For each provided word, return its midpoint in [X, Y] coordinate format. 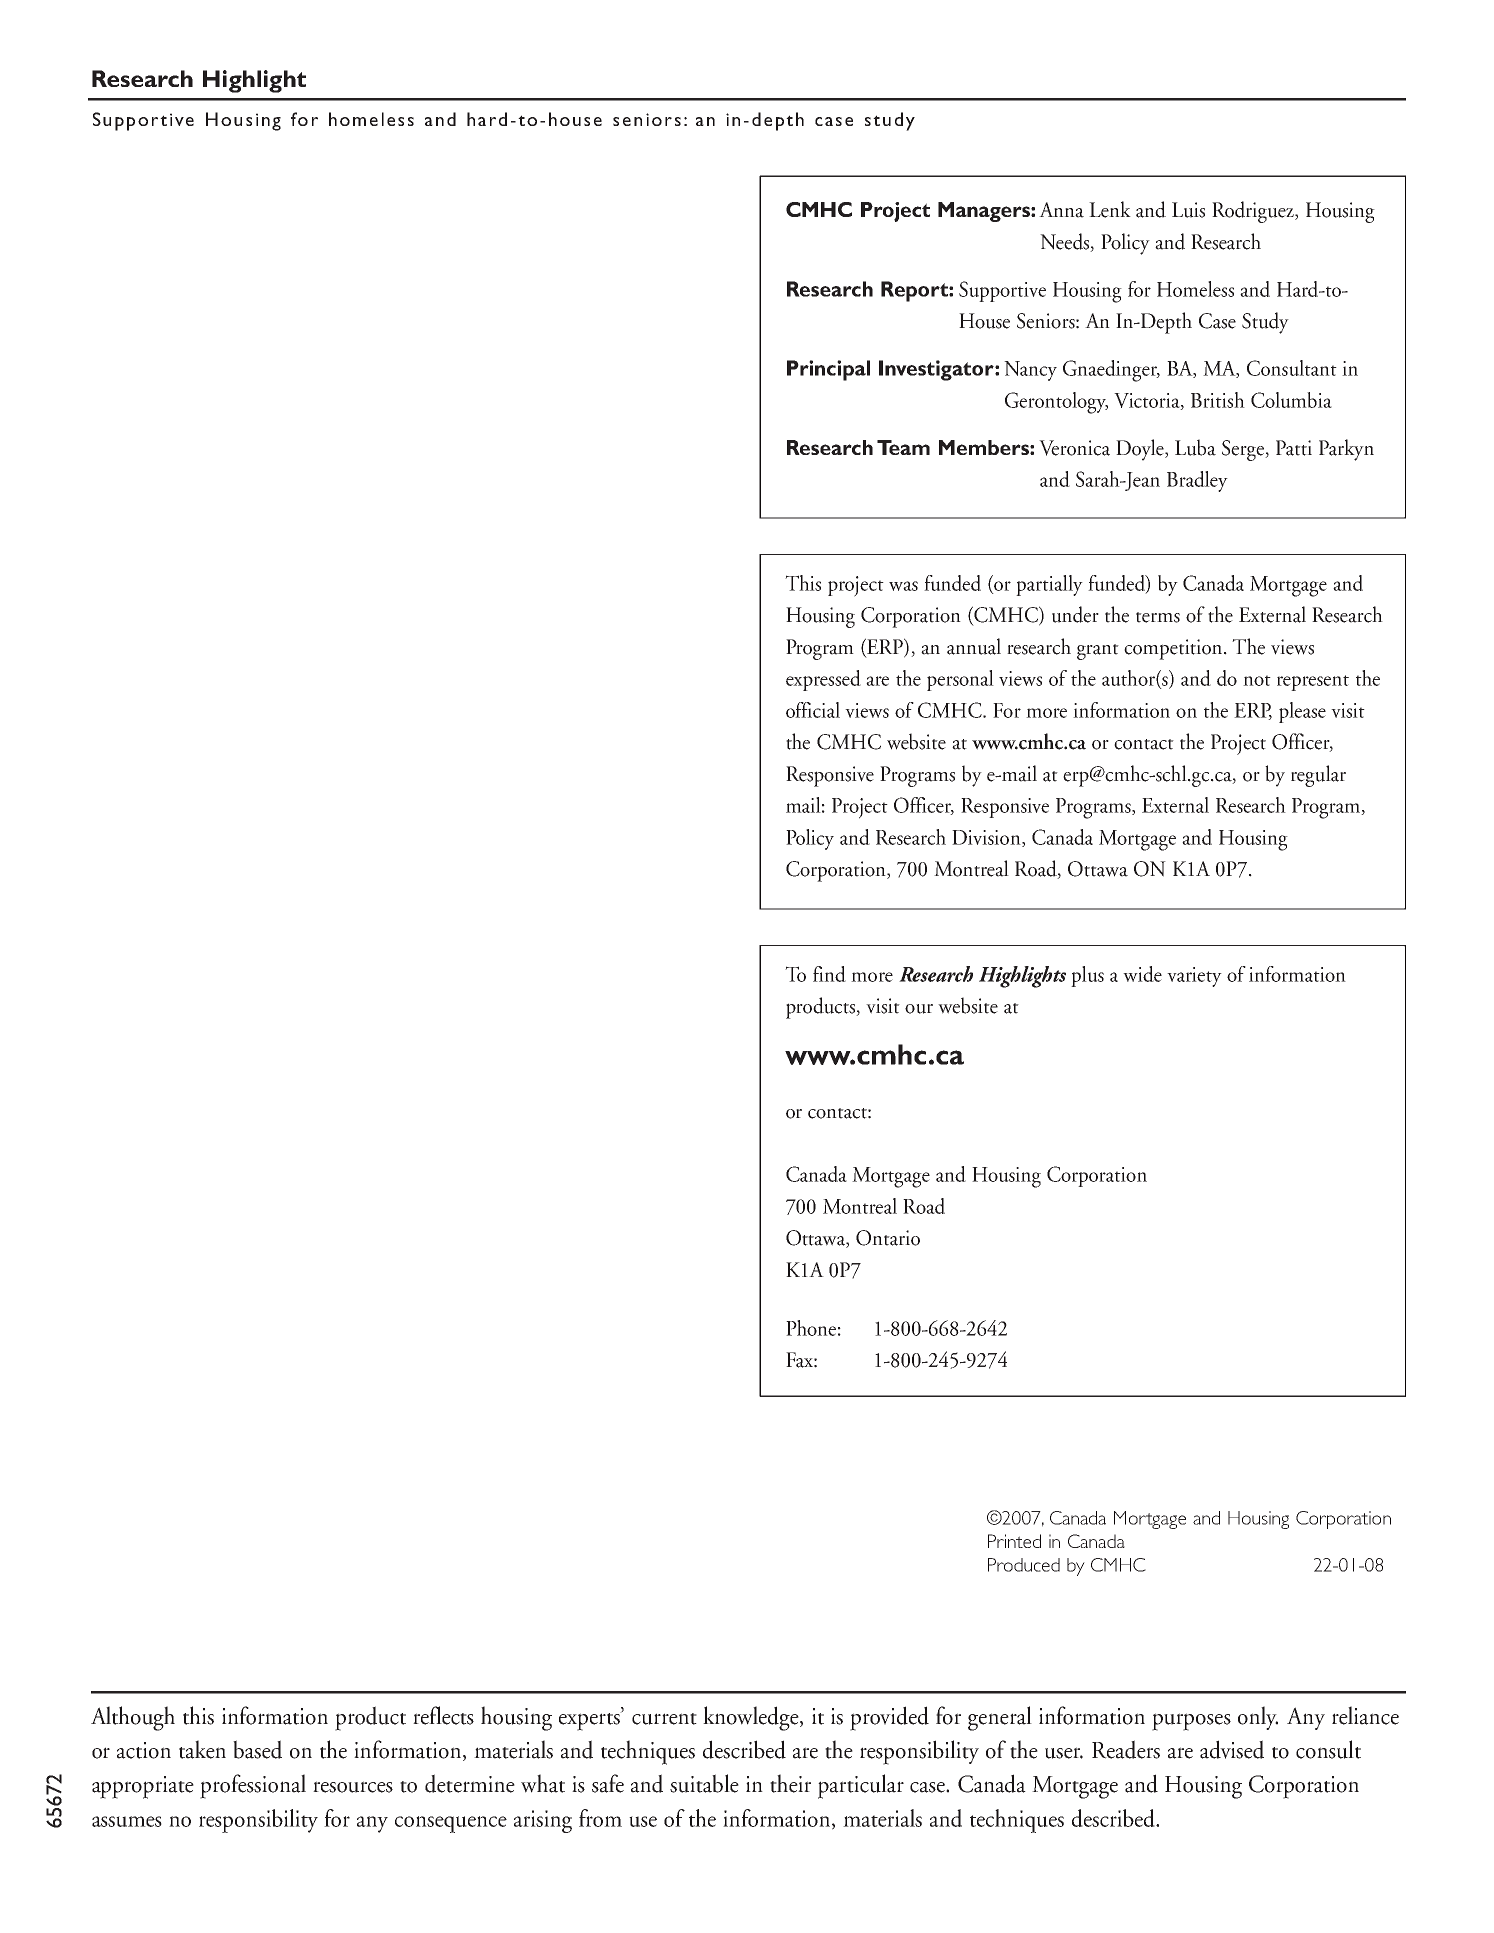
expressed [823, 680]
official [813, 710]
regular [1318, 776]
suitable [704, 1783]
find [829, 974]
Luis [1188, 210]
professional [253, 1786]
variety [1194, 977]
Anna [1061, 210]
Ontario [888, 1238]
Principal [828, 370]
